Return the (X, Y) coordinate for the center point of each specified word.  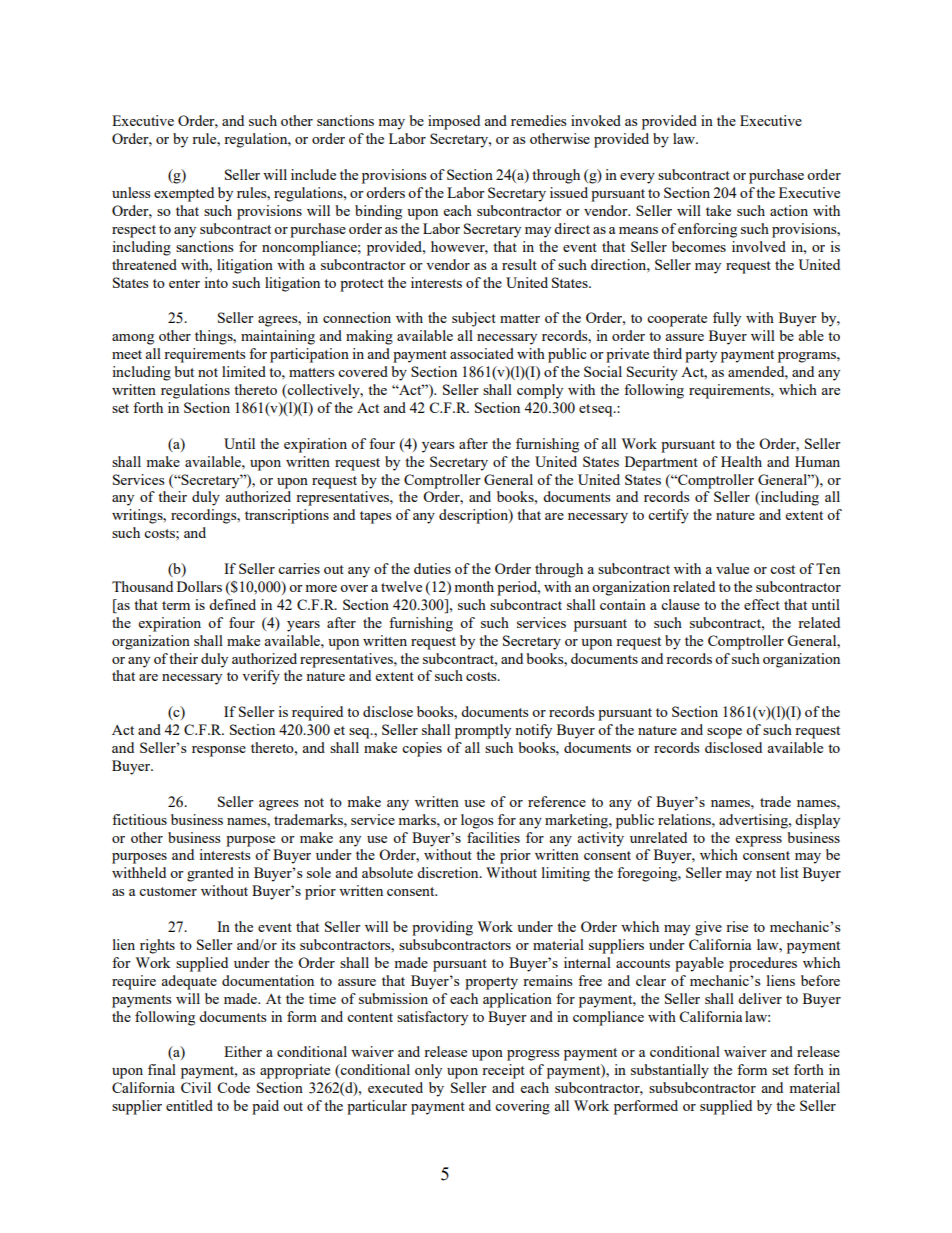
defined (232, 604)
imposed (454, 122)
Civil (196, 1087)
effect (762, 604)
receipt (503, 1071)
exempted (184, 194)
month (474, 586)
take (718, 210)
